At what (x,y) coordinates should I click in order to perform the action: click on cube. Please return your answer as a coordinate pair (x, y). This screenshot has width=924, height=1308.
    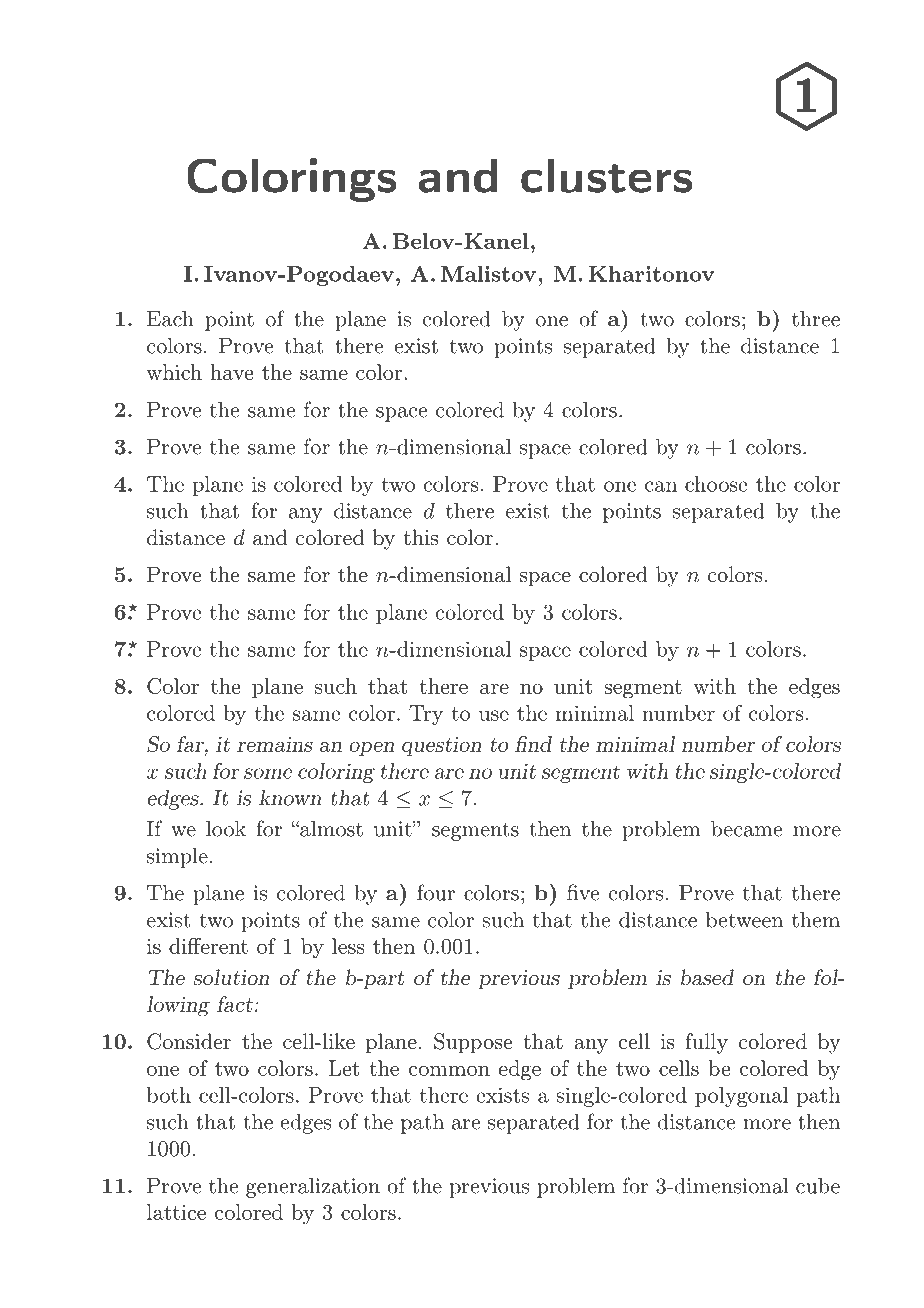
    Looking at the image, I should click on (818, 1186).
